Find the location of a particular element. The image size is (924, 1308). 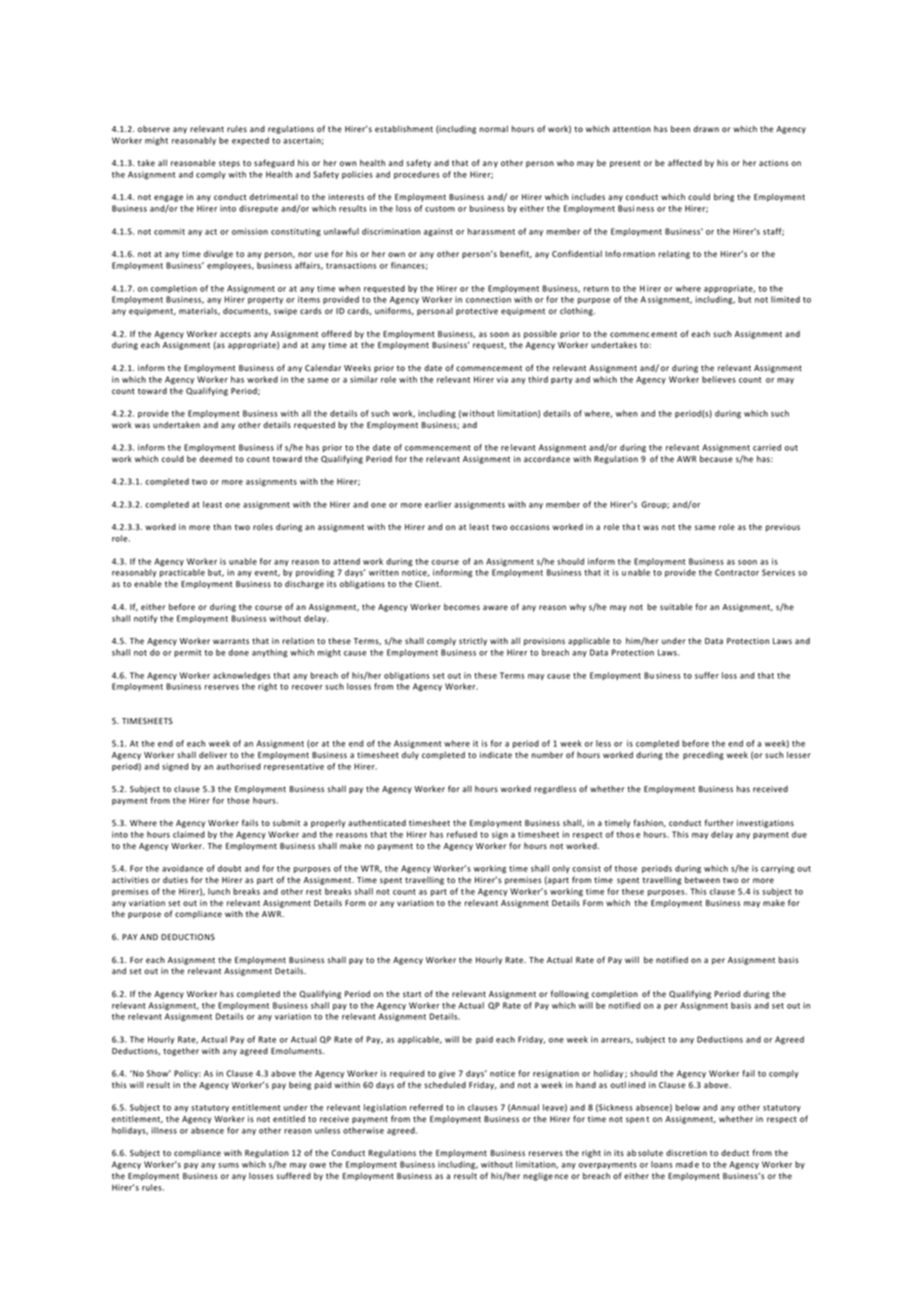

via is located at coordinates (502, 379).
